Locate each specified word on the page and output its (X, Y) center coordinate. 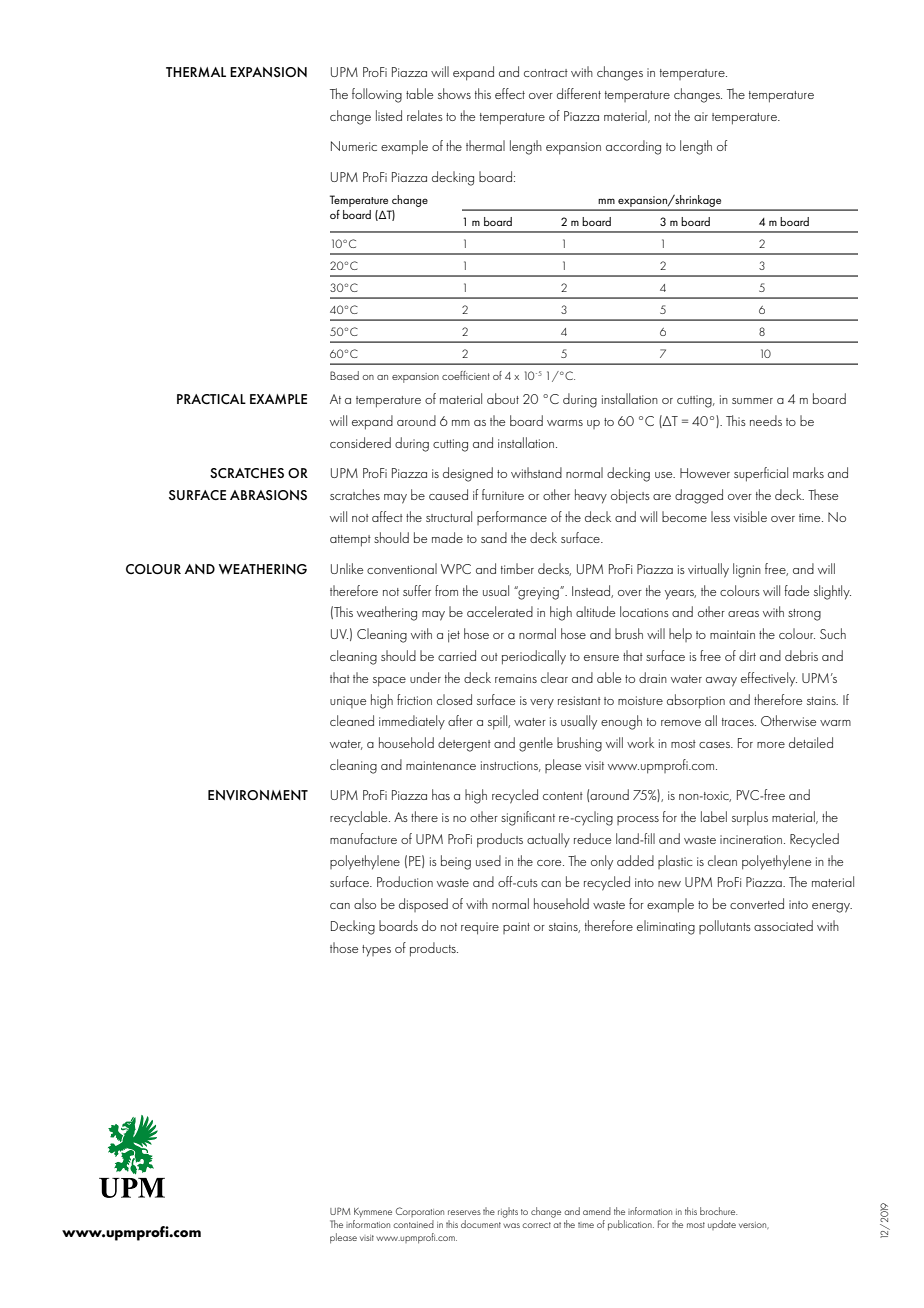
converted (757, 903)
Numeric (354, 146)
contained (413, 1224)
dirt (747, 655)
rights (508, 1212)
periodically (534, 657)
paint (516, 928)
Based (344, 375)
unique (348, 702)
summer (752, 401)
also (365, 903)
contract (546, 73)
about (503, 398)
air (701, 116)
